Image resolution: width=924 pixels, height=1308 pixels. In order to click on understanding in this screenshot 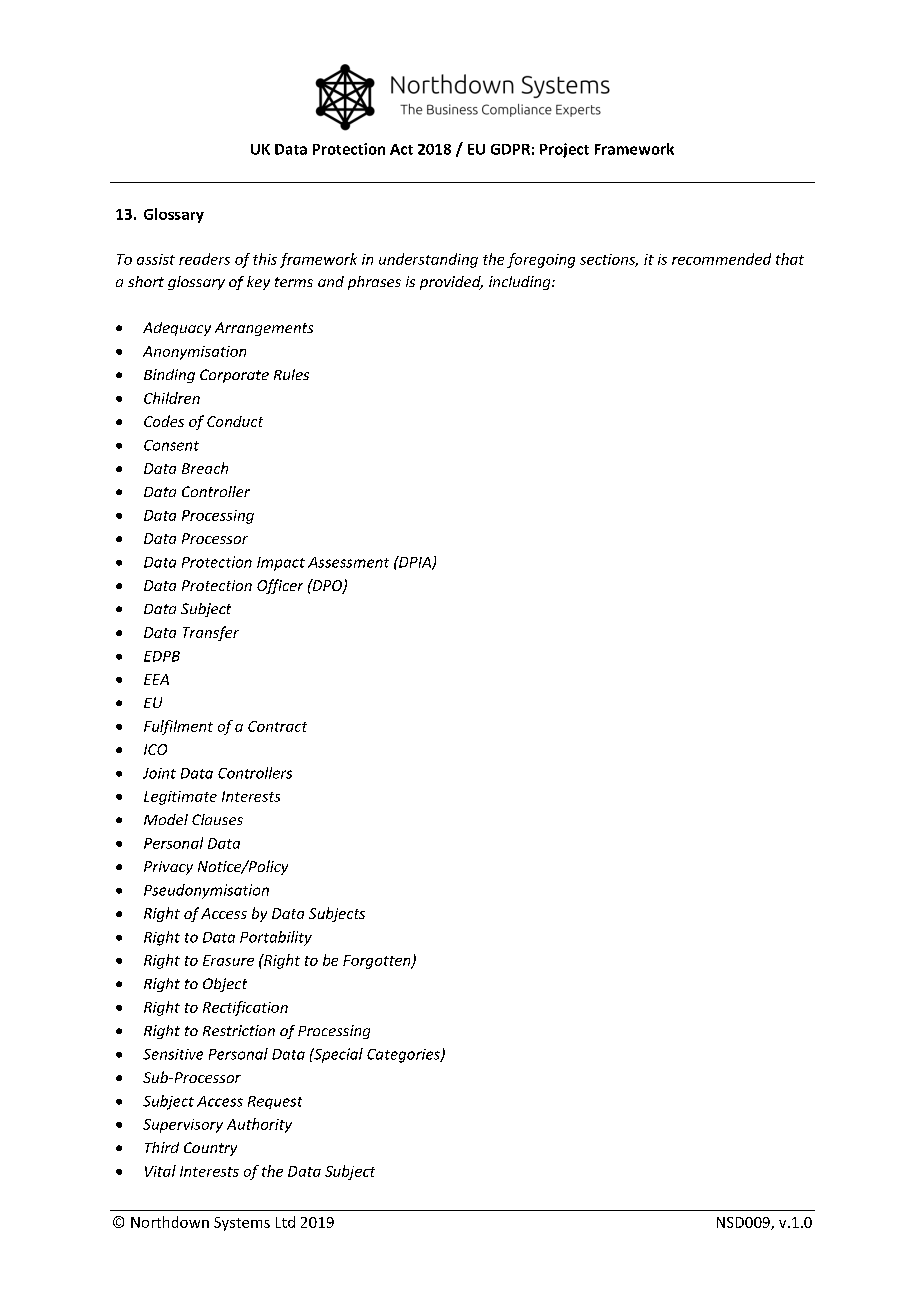, I will do `click(428, 260)`.
